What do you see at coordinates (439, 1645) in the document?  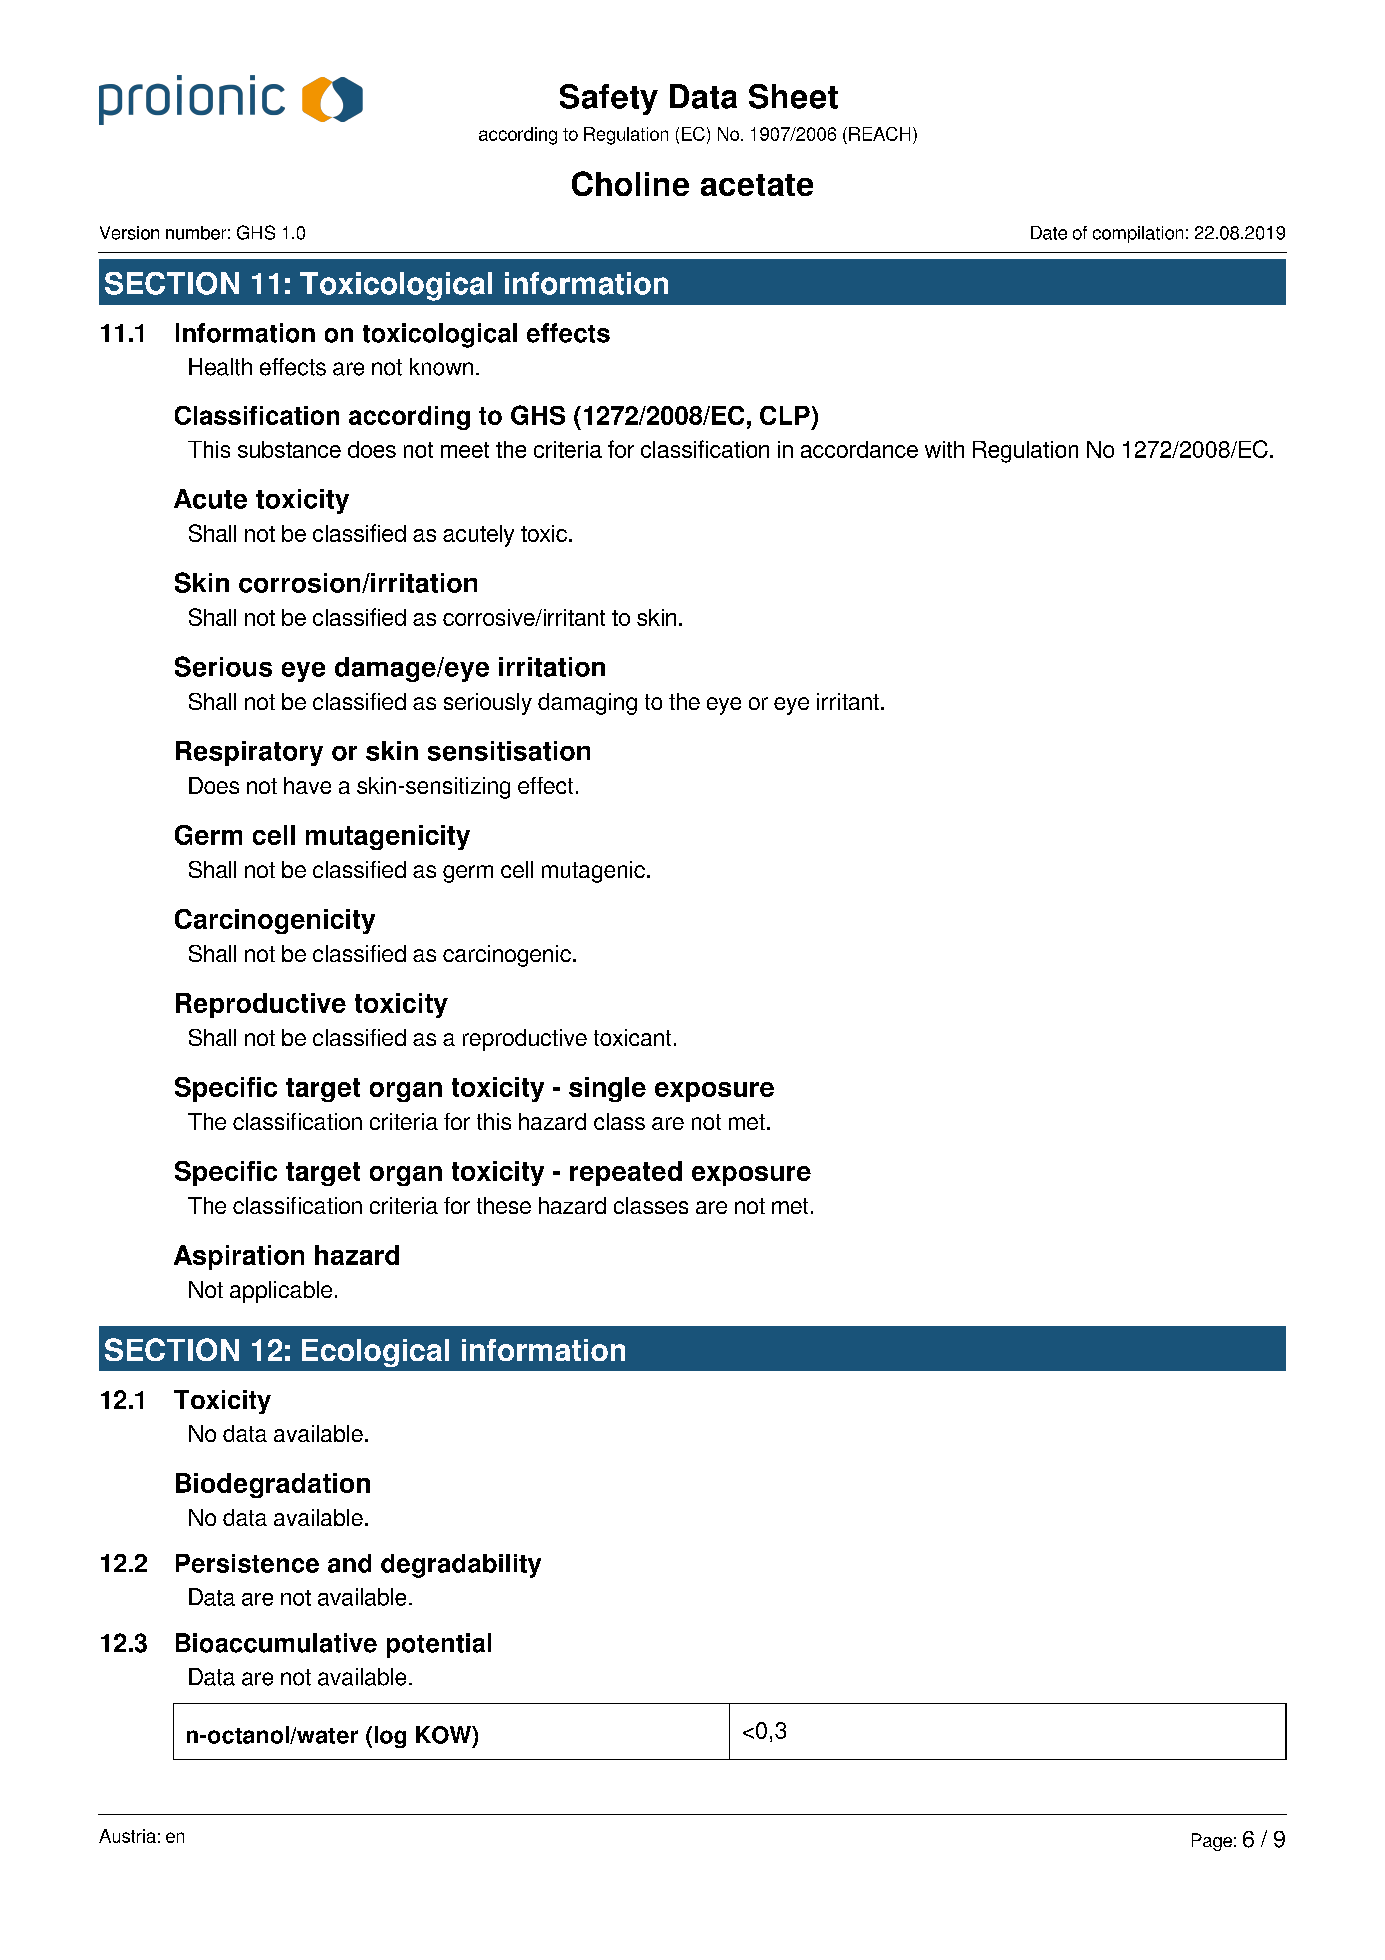 I see `potential` at bounding box center [439, 1645].
